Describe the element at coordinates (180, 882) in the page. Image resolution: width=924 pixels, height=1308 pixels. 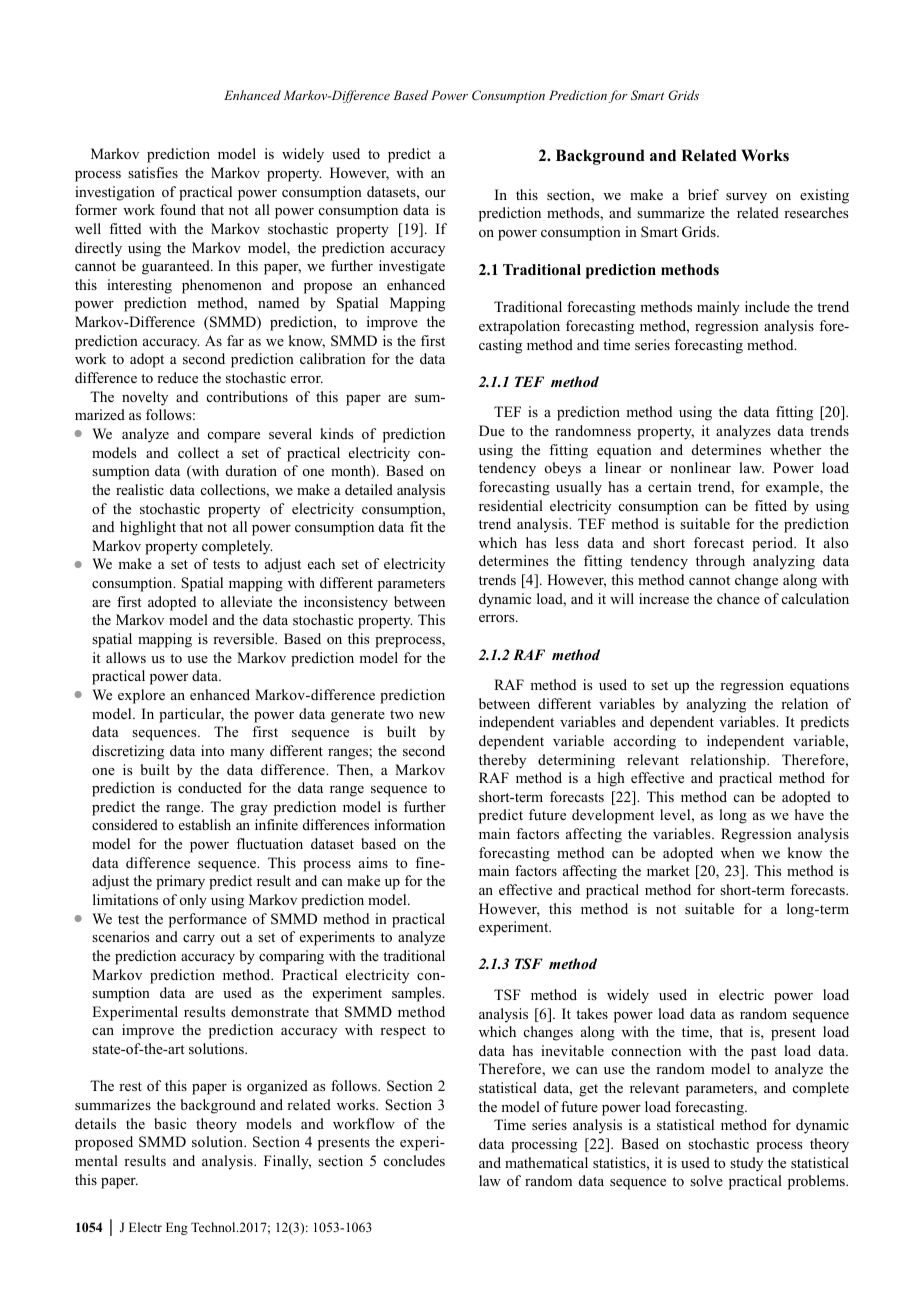
I see `primary` at that location.
